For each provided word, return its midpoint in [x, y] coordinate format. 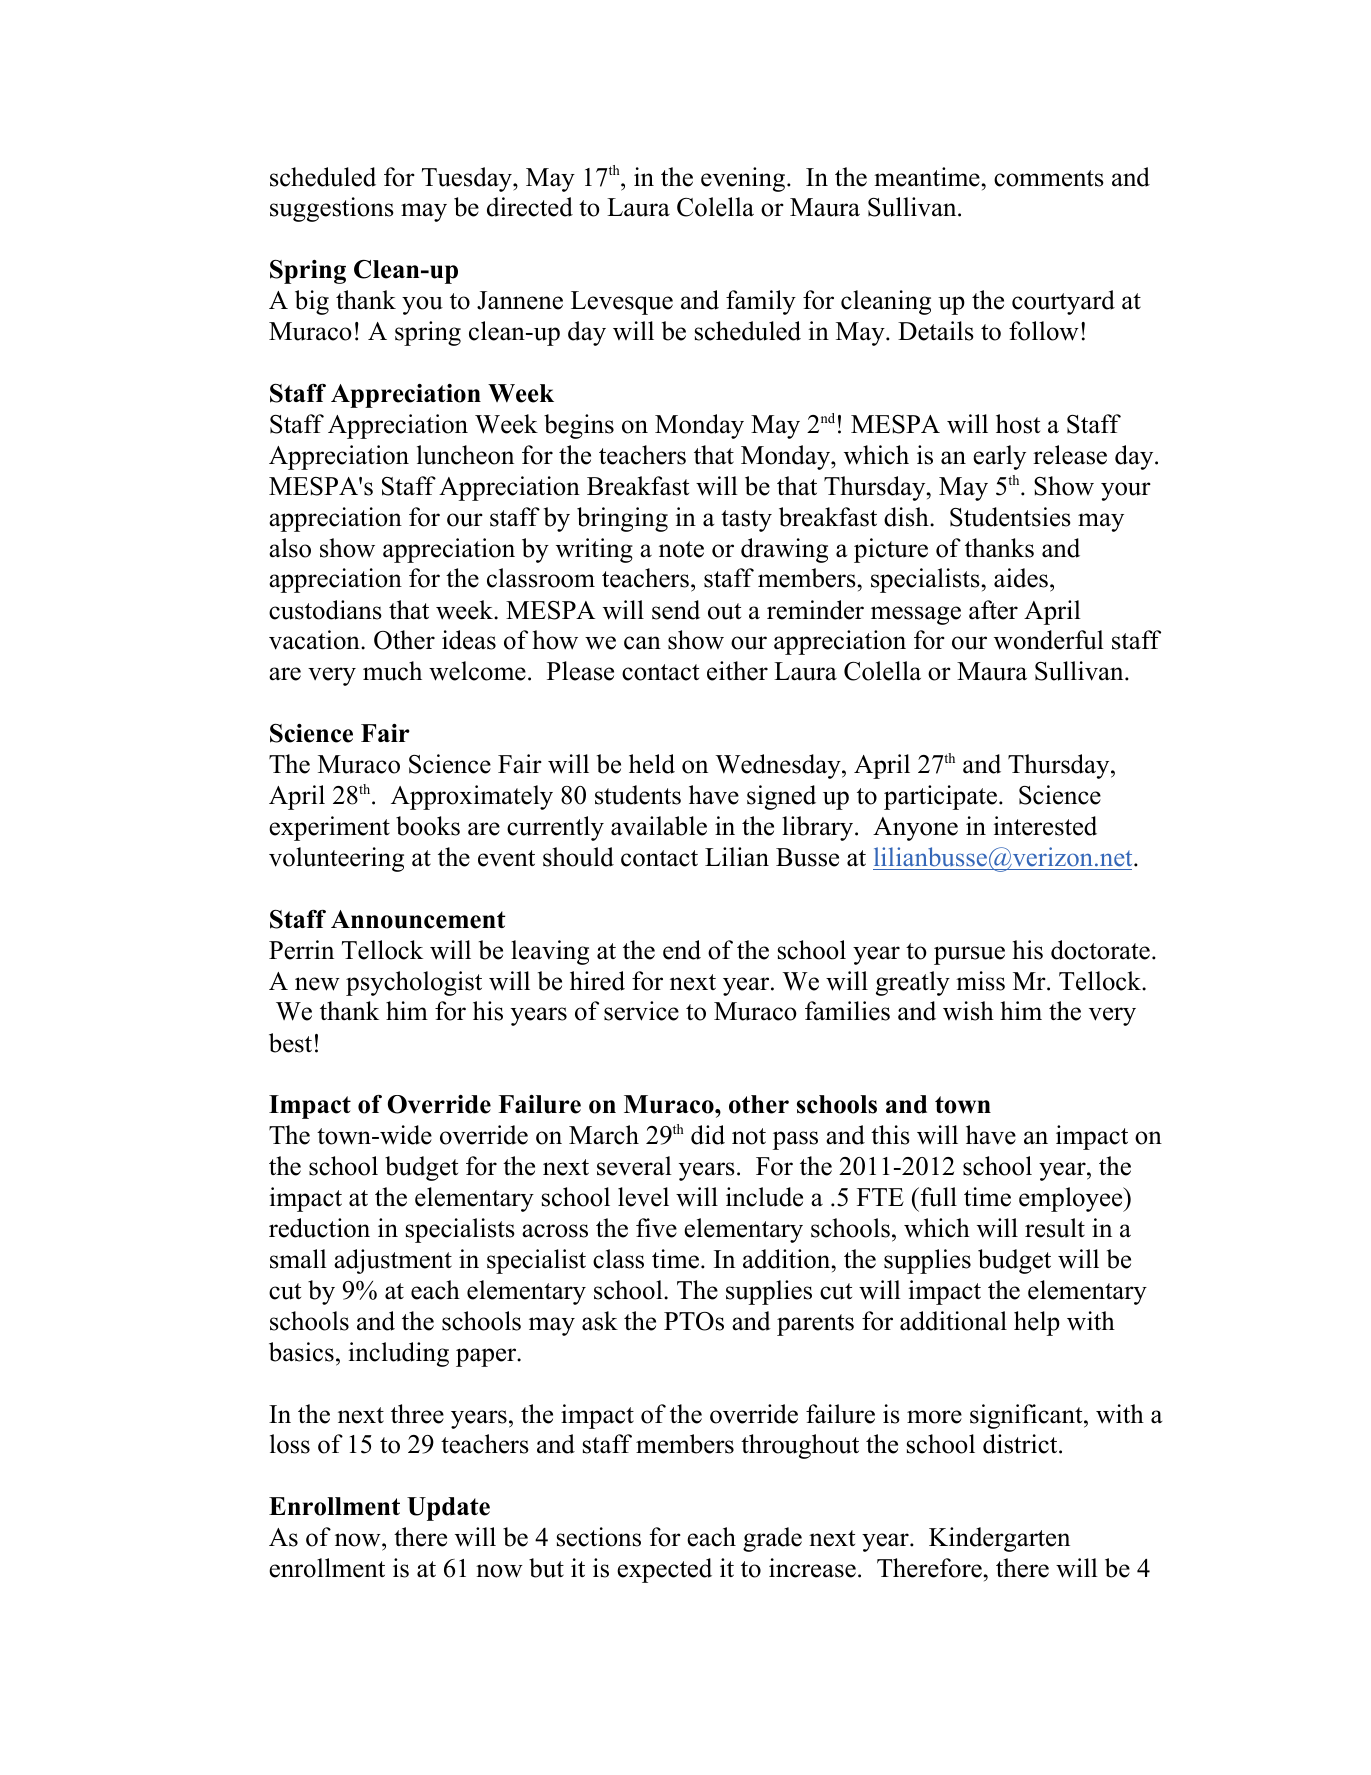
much [392, 671]
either [737, 671]
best [290, 1043]
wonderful [1049, 640]
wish [968, 1011]
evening [744, 179]
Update [448, 1509]
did [708, 1135]
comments [1049, 178]
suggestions [332, 209]
